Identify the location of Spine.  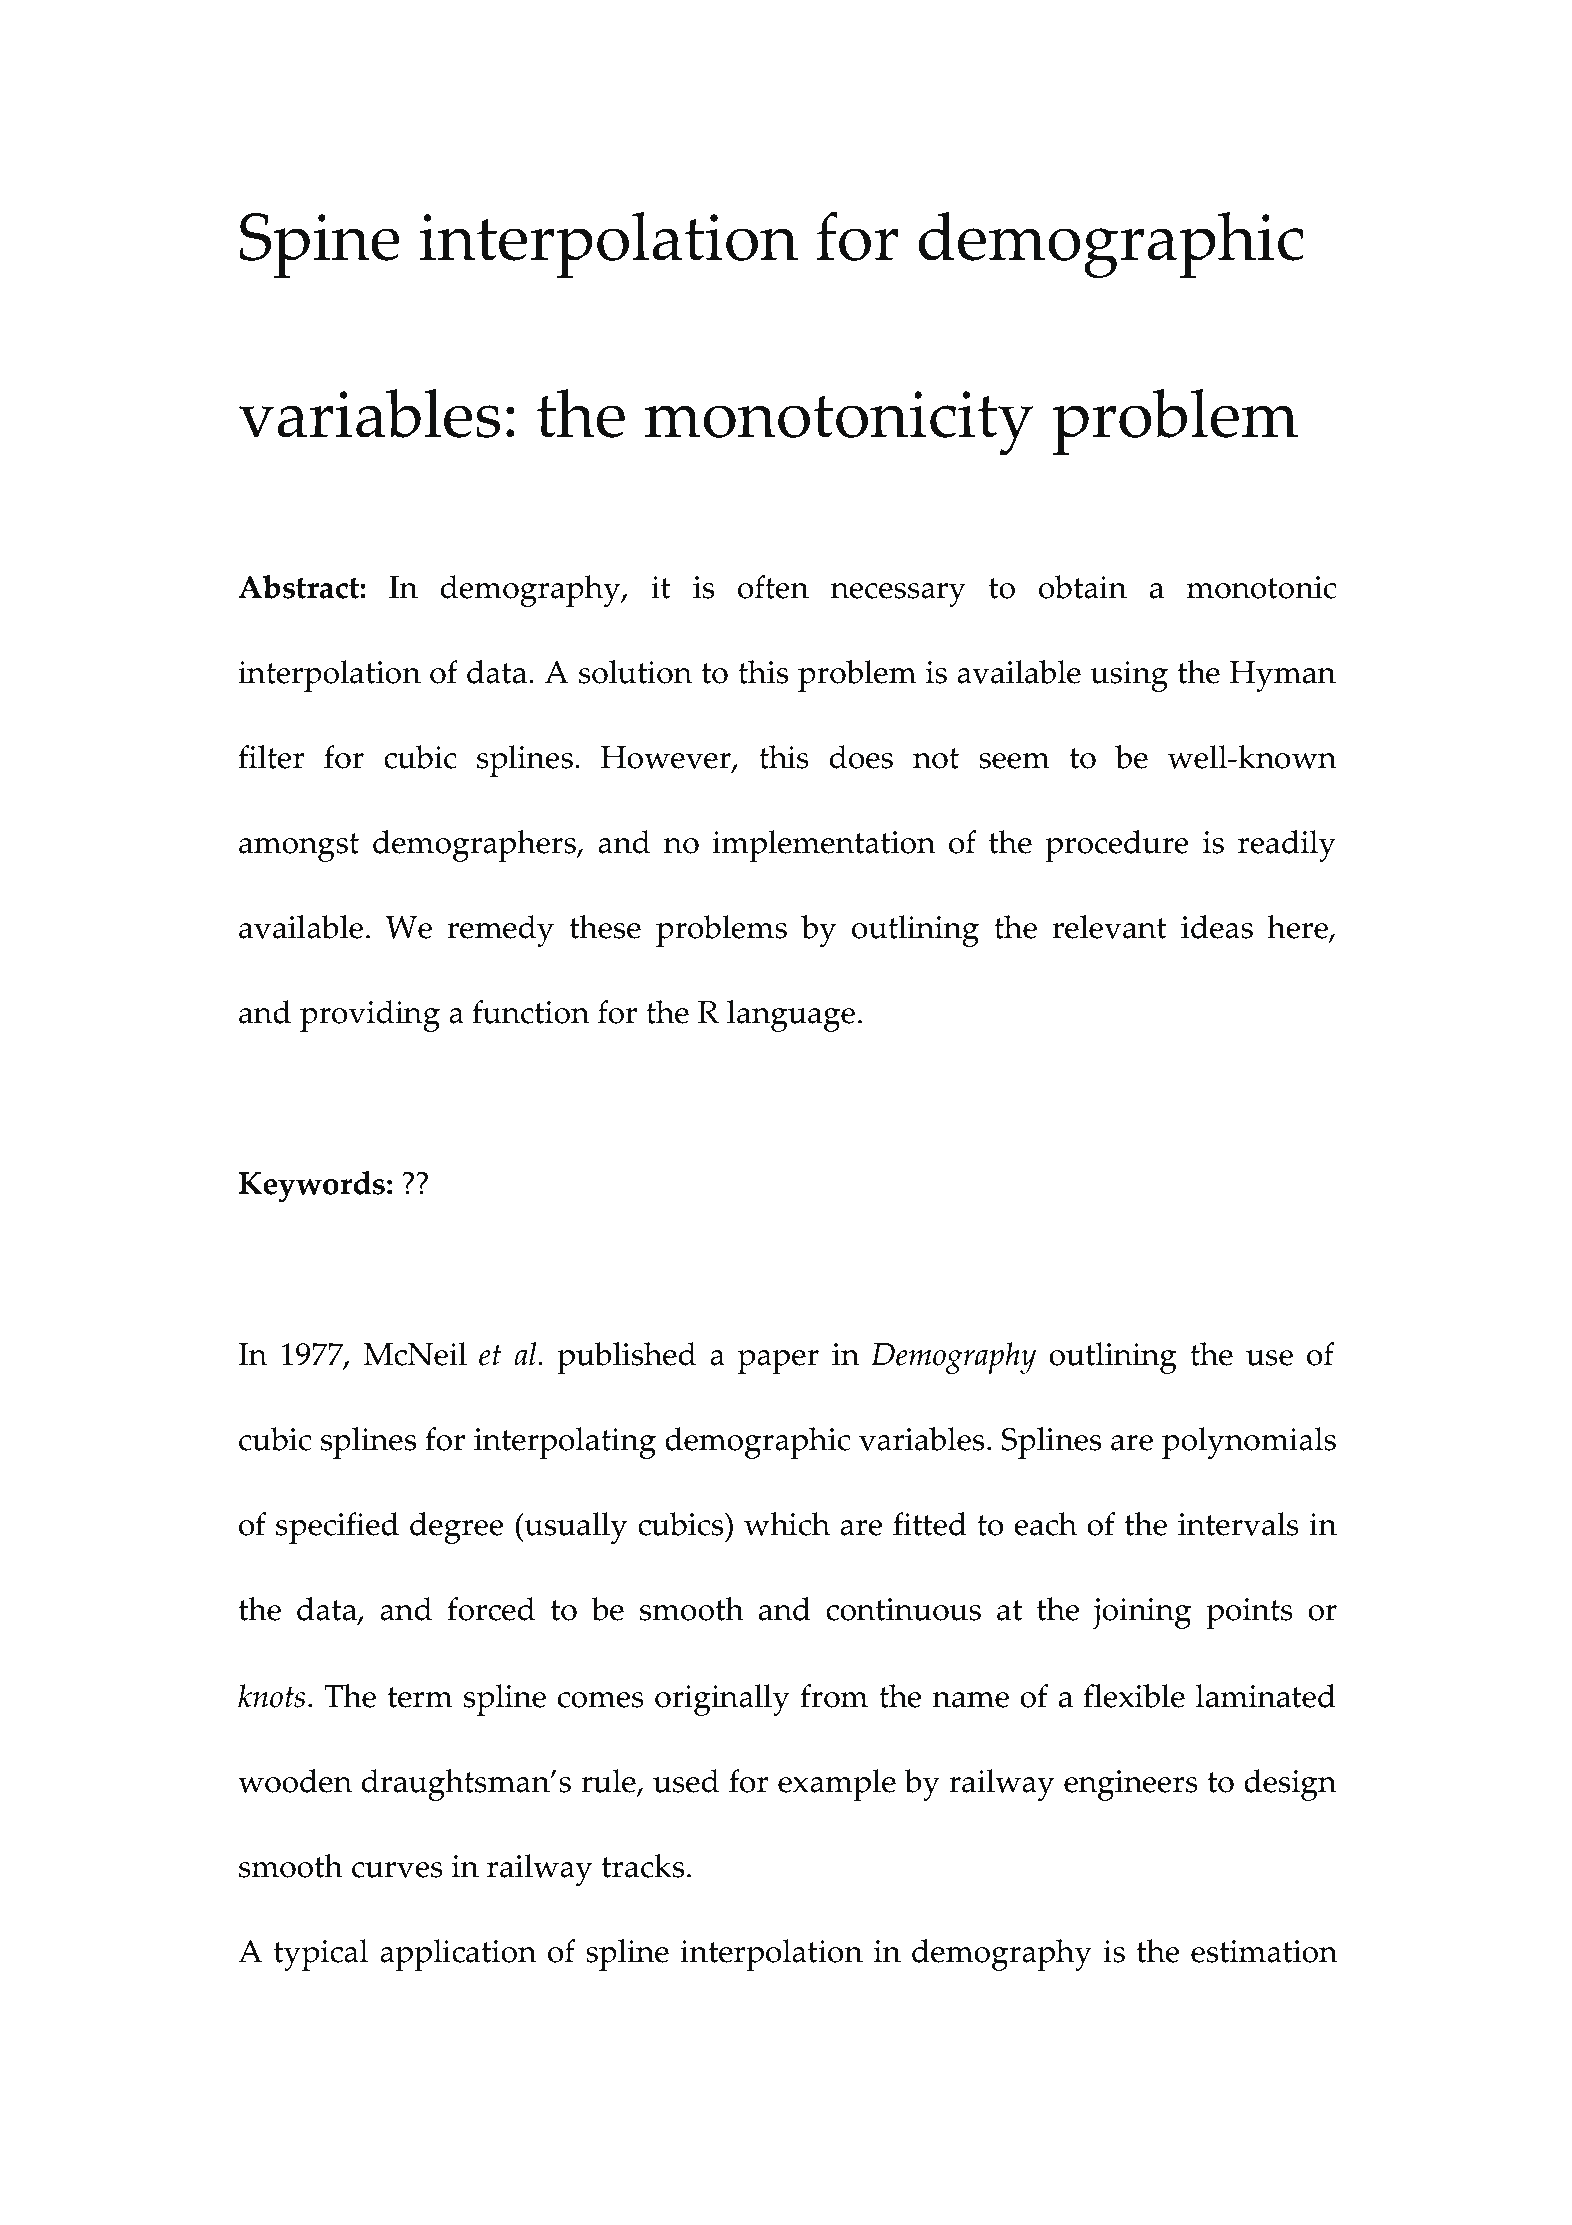
(320, 245).
